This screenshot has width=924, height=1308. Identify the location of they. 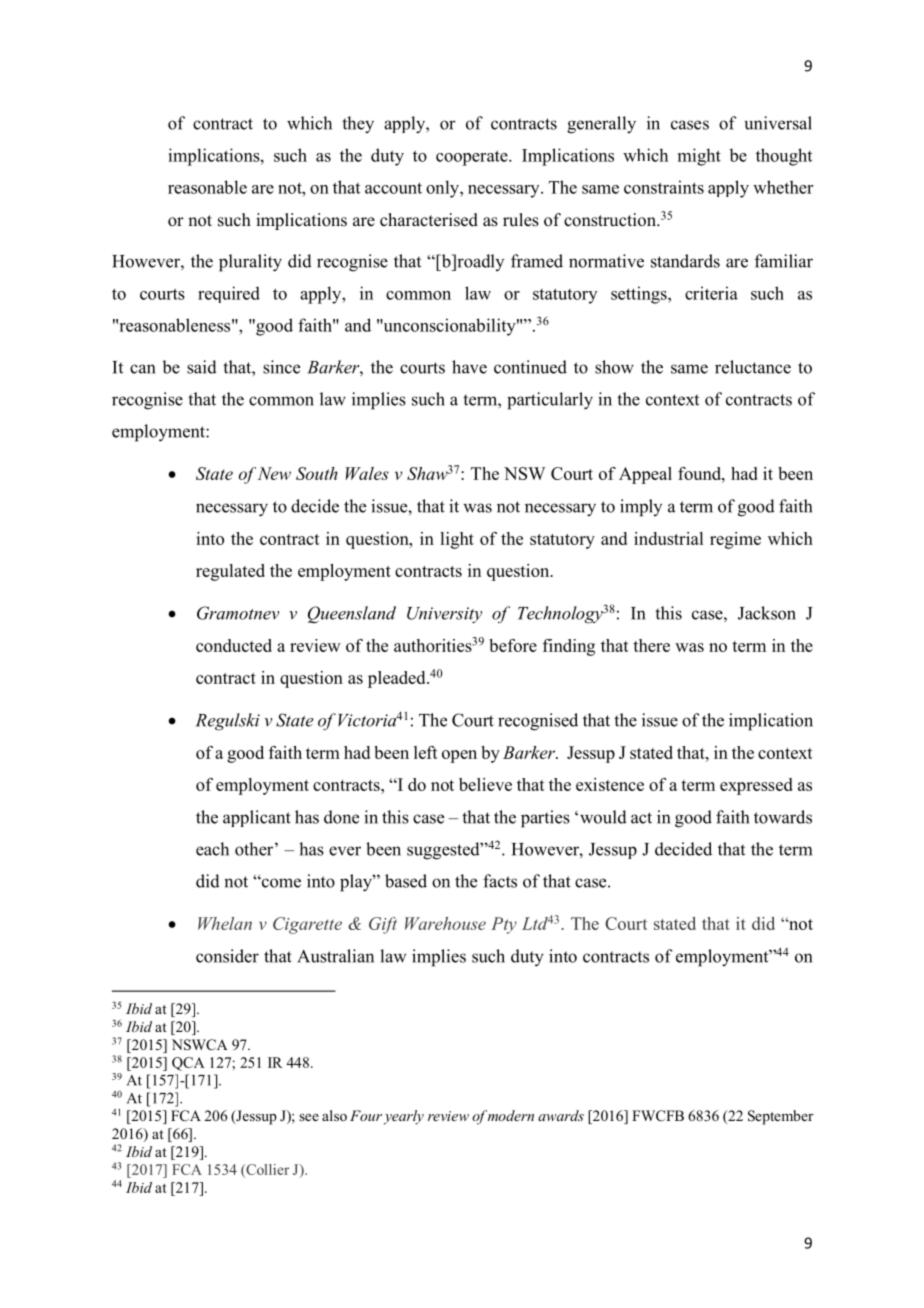
(358, 125).
